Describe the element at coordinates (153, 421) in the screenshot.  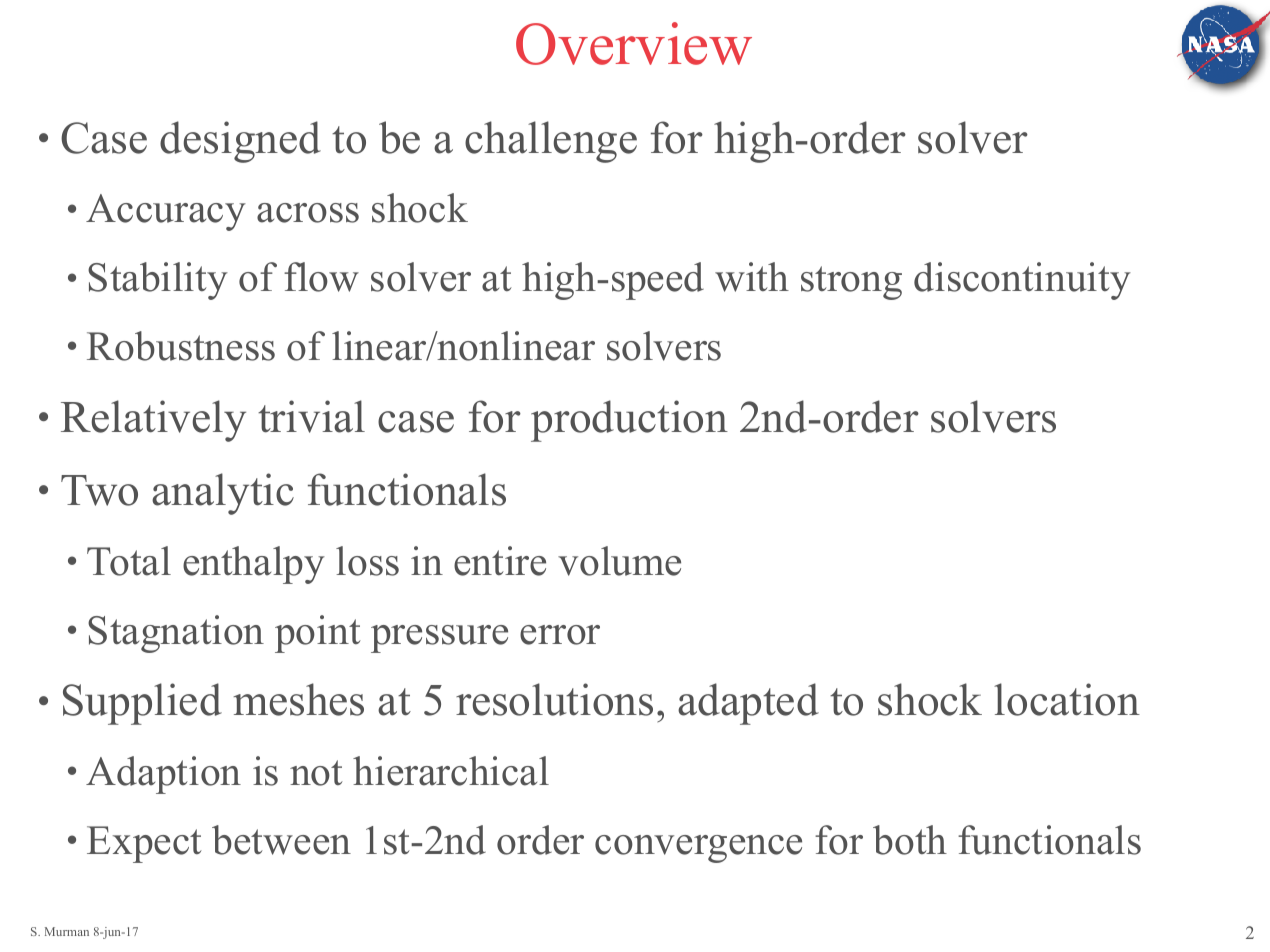
I see `Relatively` at that location.
